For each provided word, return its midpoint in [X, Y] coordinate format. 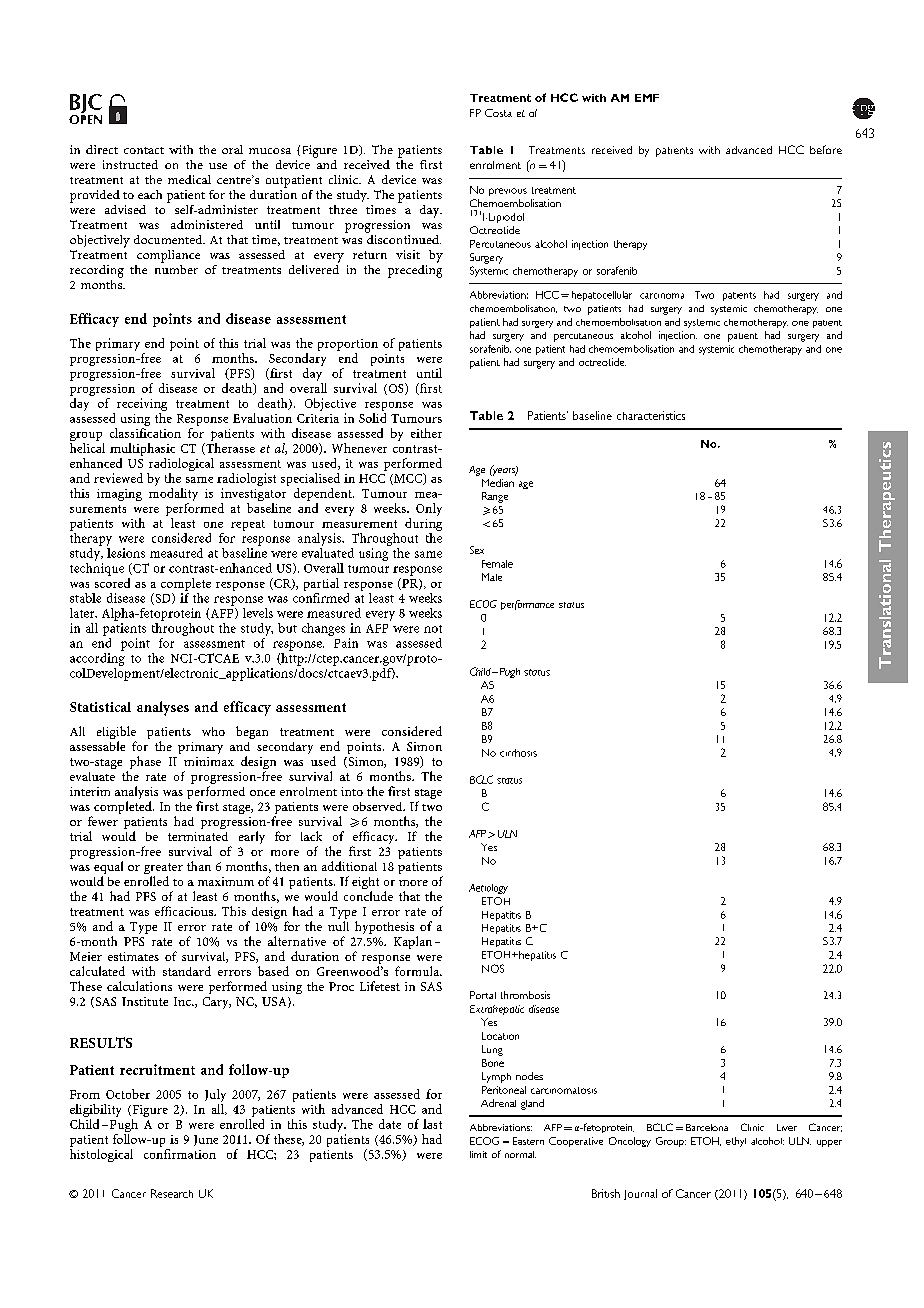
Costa [498, 113]
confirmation [180, 1154]
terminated [198, 836]
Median [498, 483]
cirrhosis [518, 753]
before [826, 149]
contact [144, 150]
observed [379, 806]
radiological [180, 466]
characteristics [651, 415]
